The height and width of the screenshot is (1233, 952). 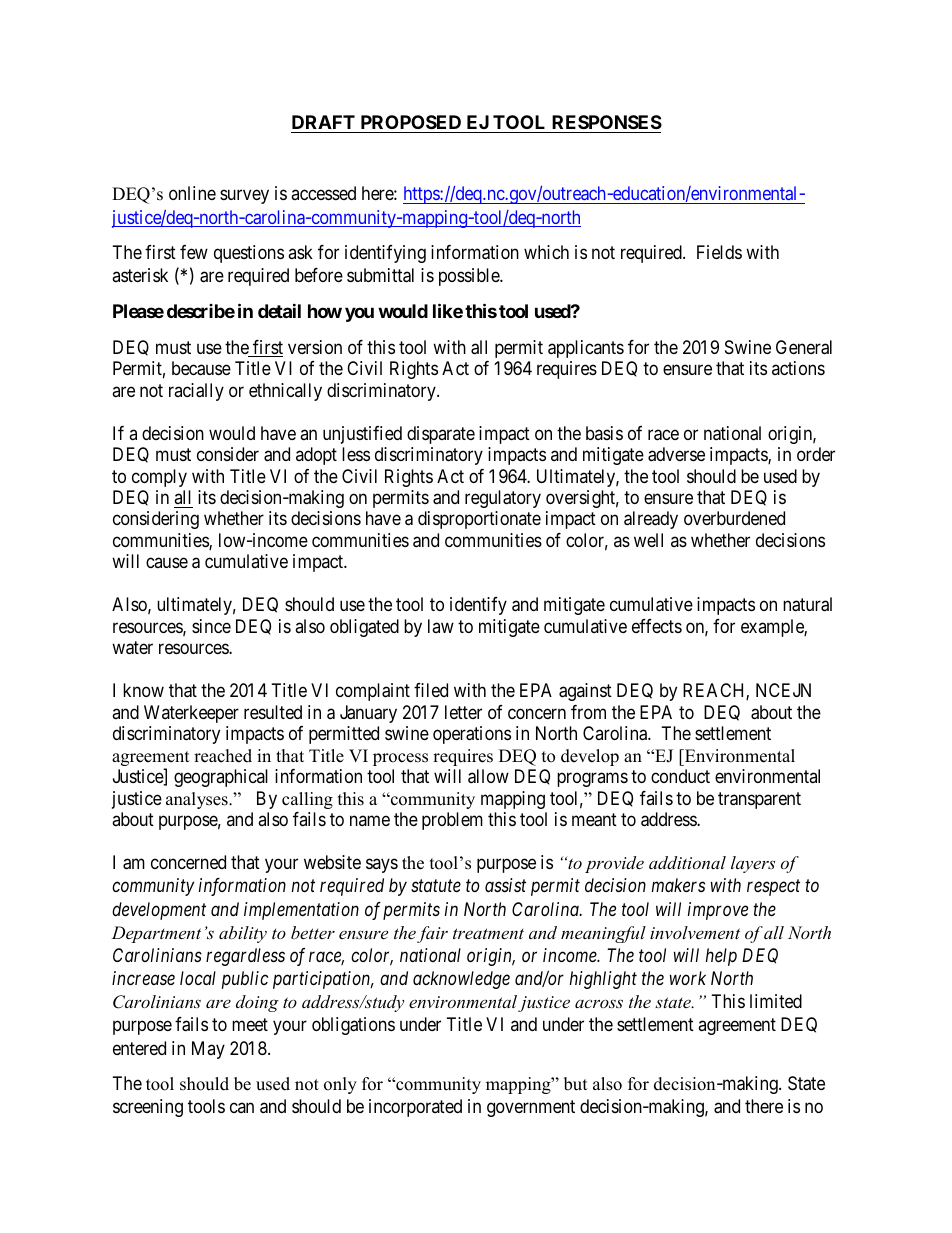 What do you see at coordinates (221, 778) in the screenshot?
I see `geographical` at bounding box center [221, 778].
